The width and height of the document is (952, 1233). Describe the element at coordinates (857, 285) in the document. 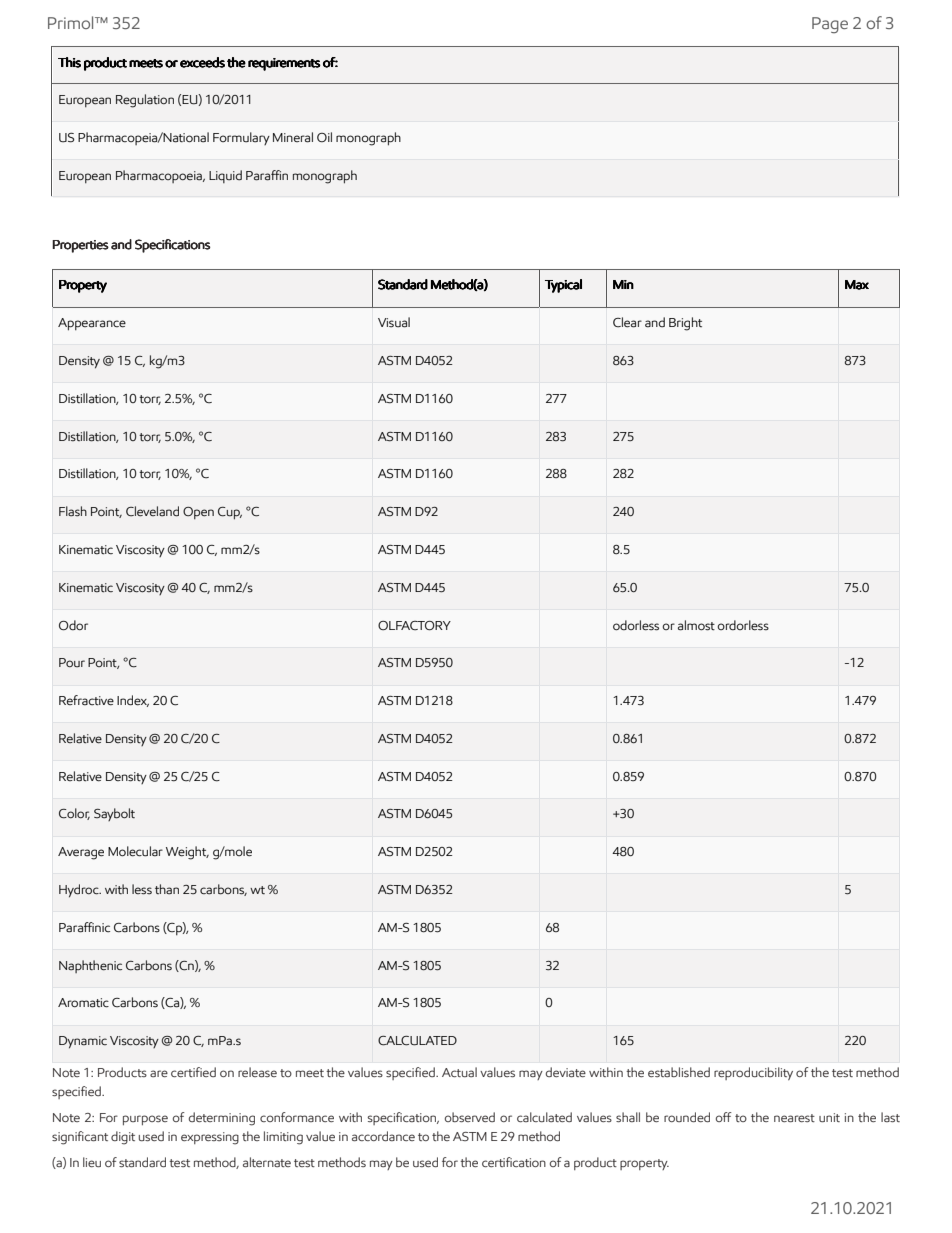

I see `Max` at that location.
